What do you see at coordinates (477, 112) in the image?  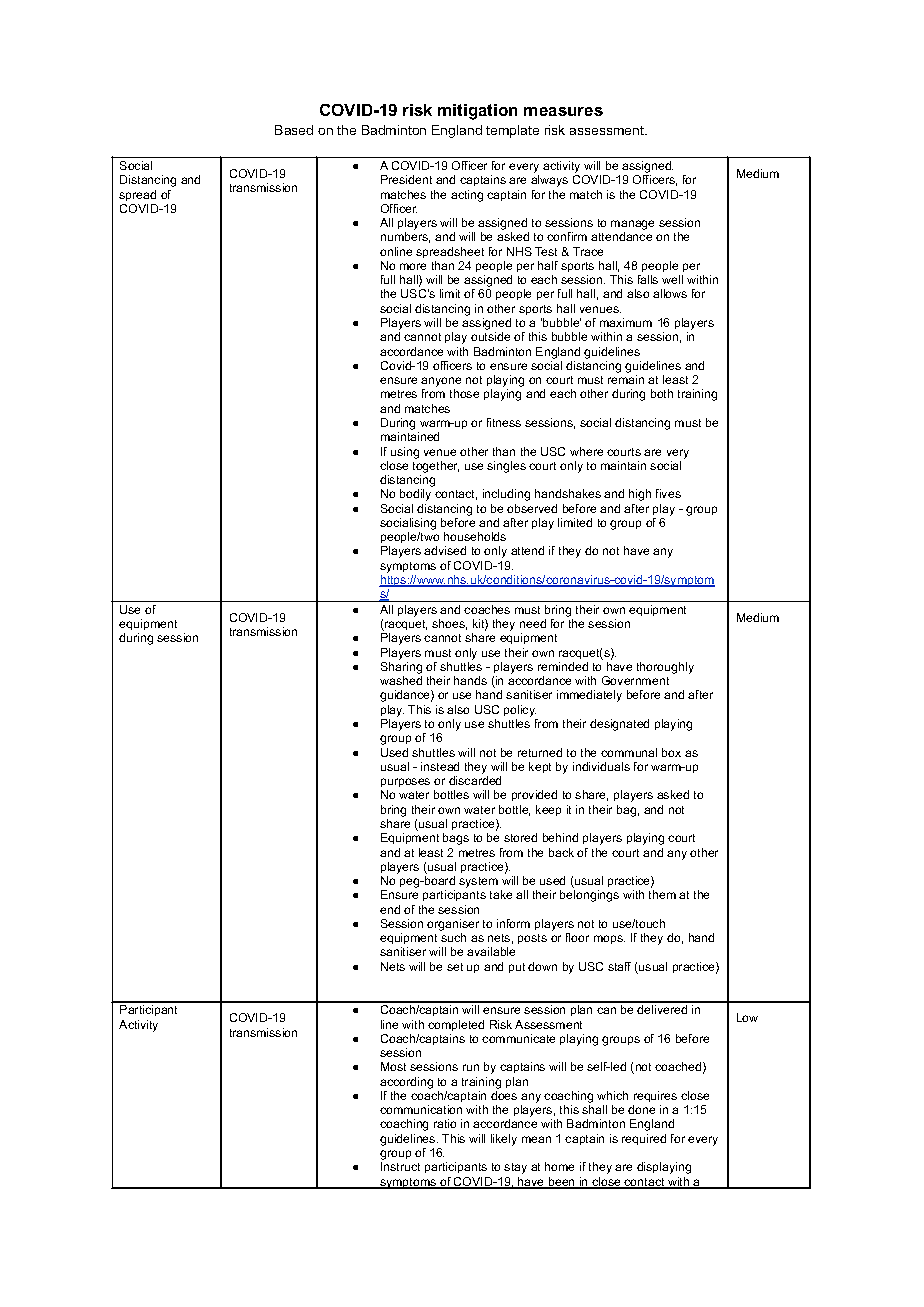 I see `mitigation` at bounding box center [477, 112].
